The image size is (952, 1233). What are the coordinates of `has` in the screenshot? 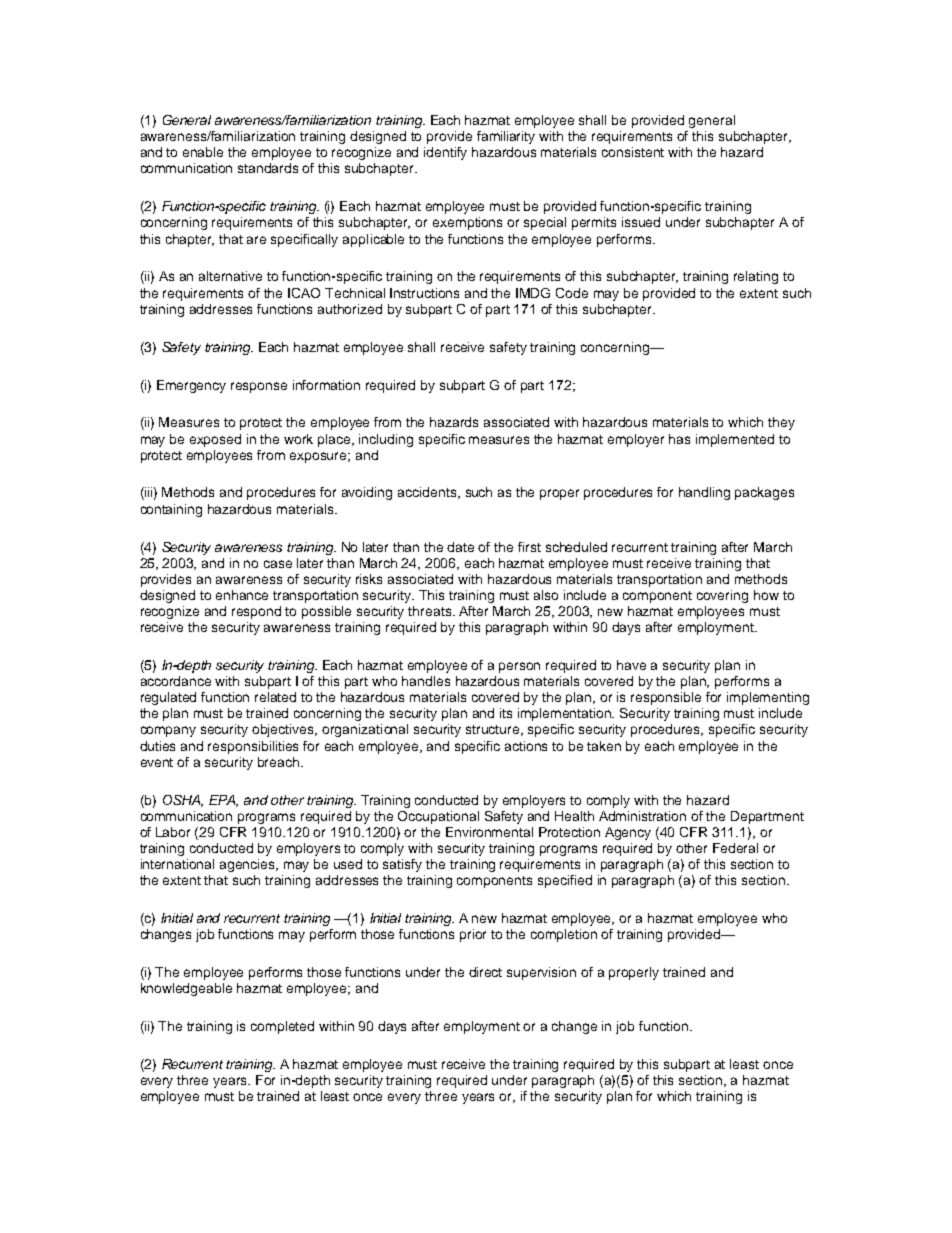 It's located at (679, 439).
